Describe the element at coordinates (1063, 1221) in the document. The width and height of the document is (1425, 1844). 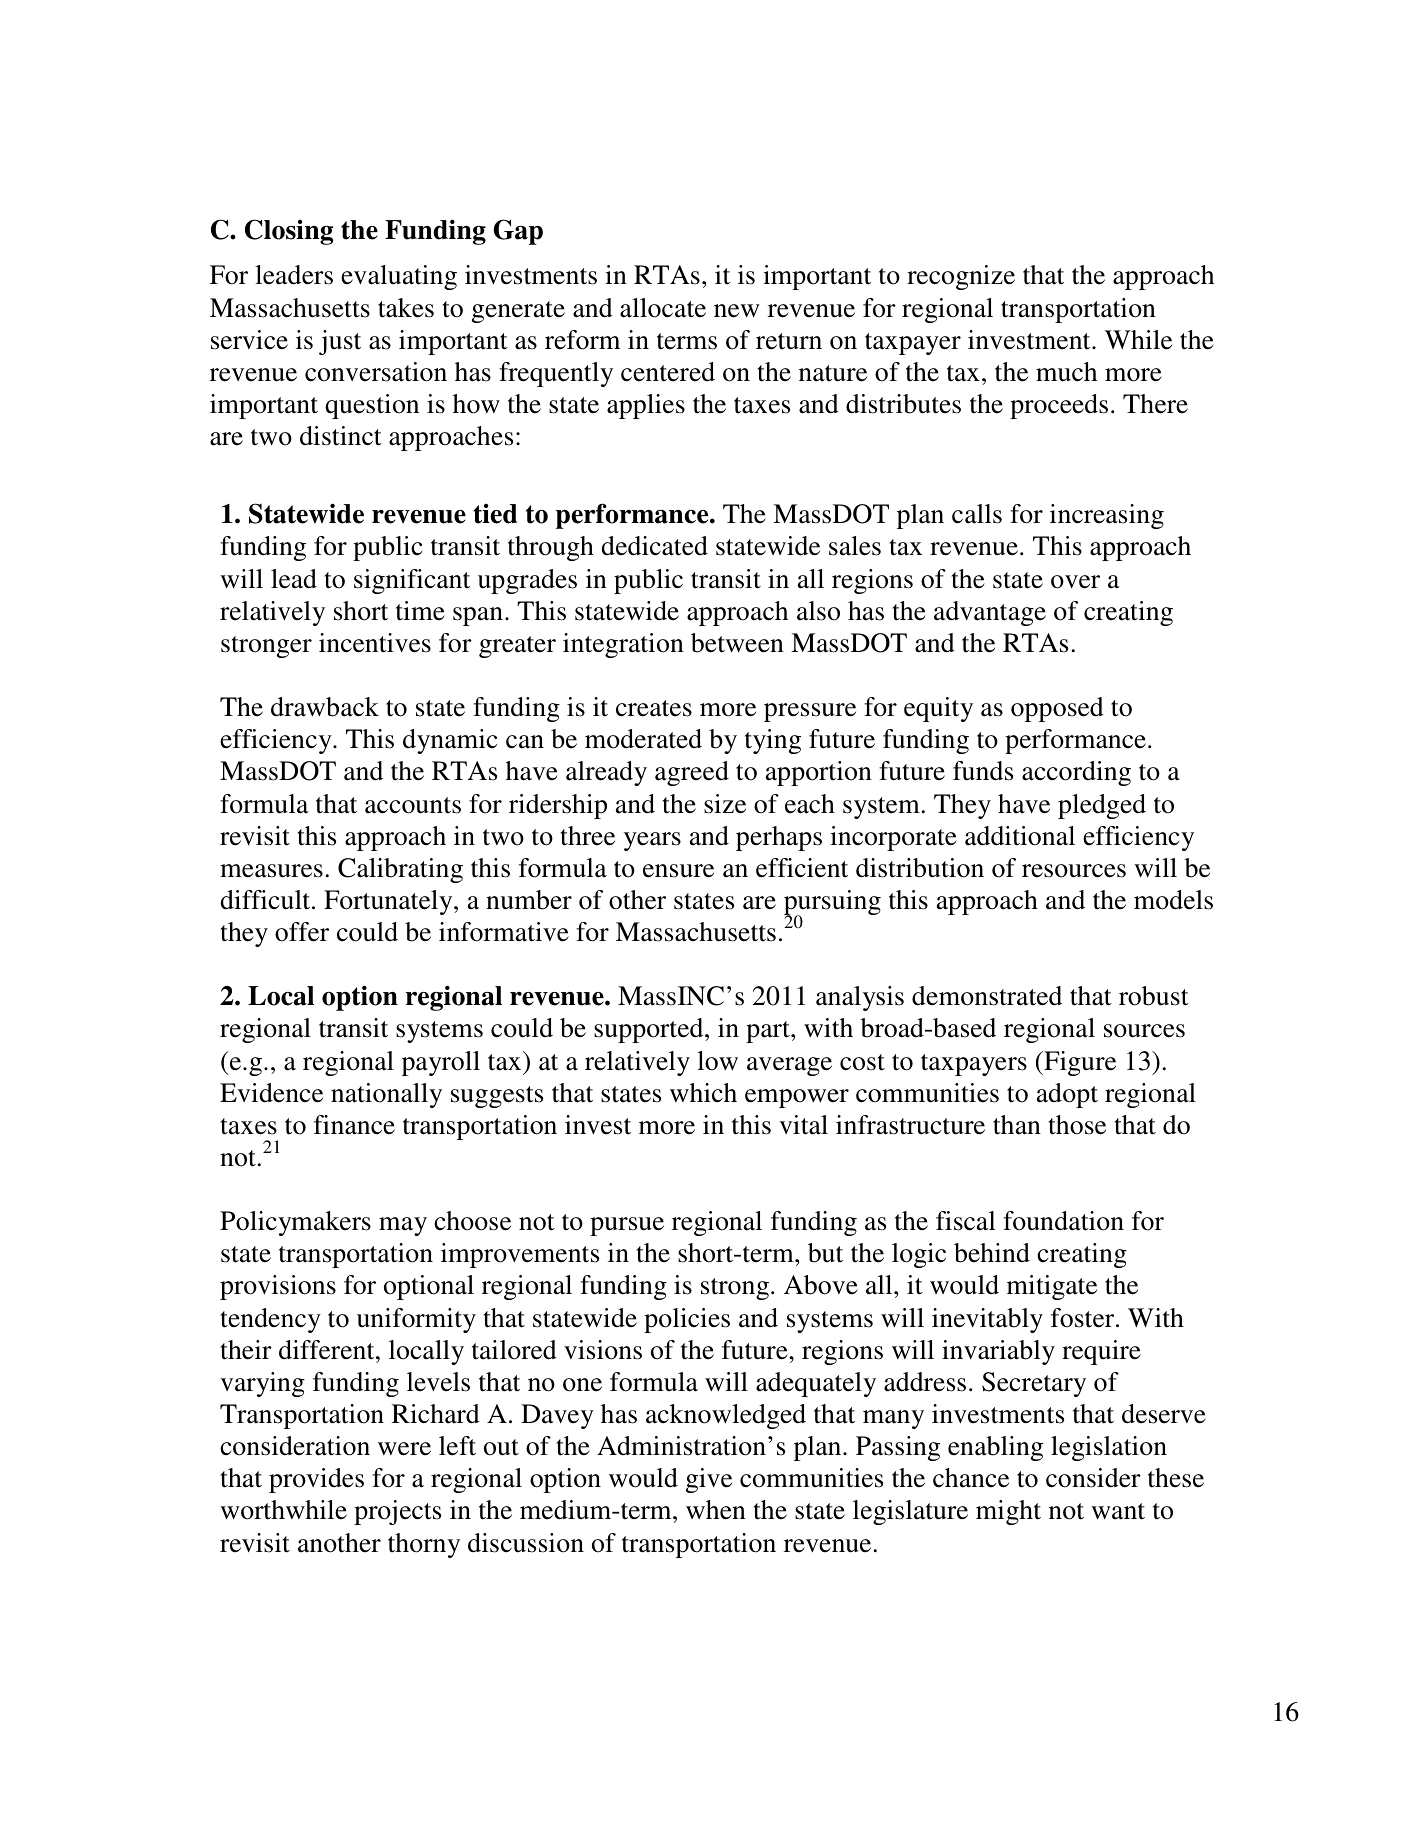
I see `foundation` at that location.
